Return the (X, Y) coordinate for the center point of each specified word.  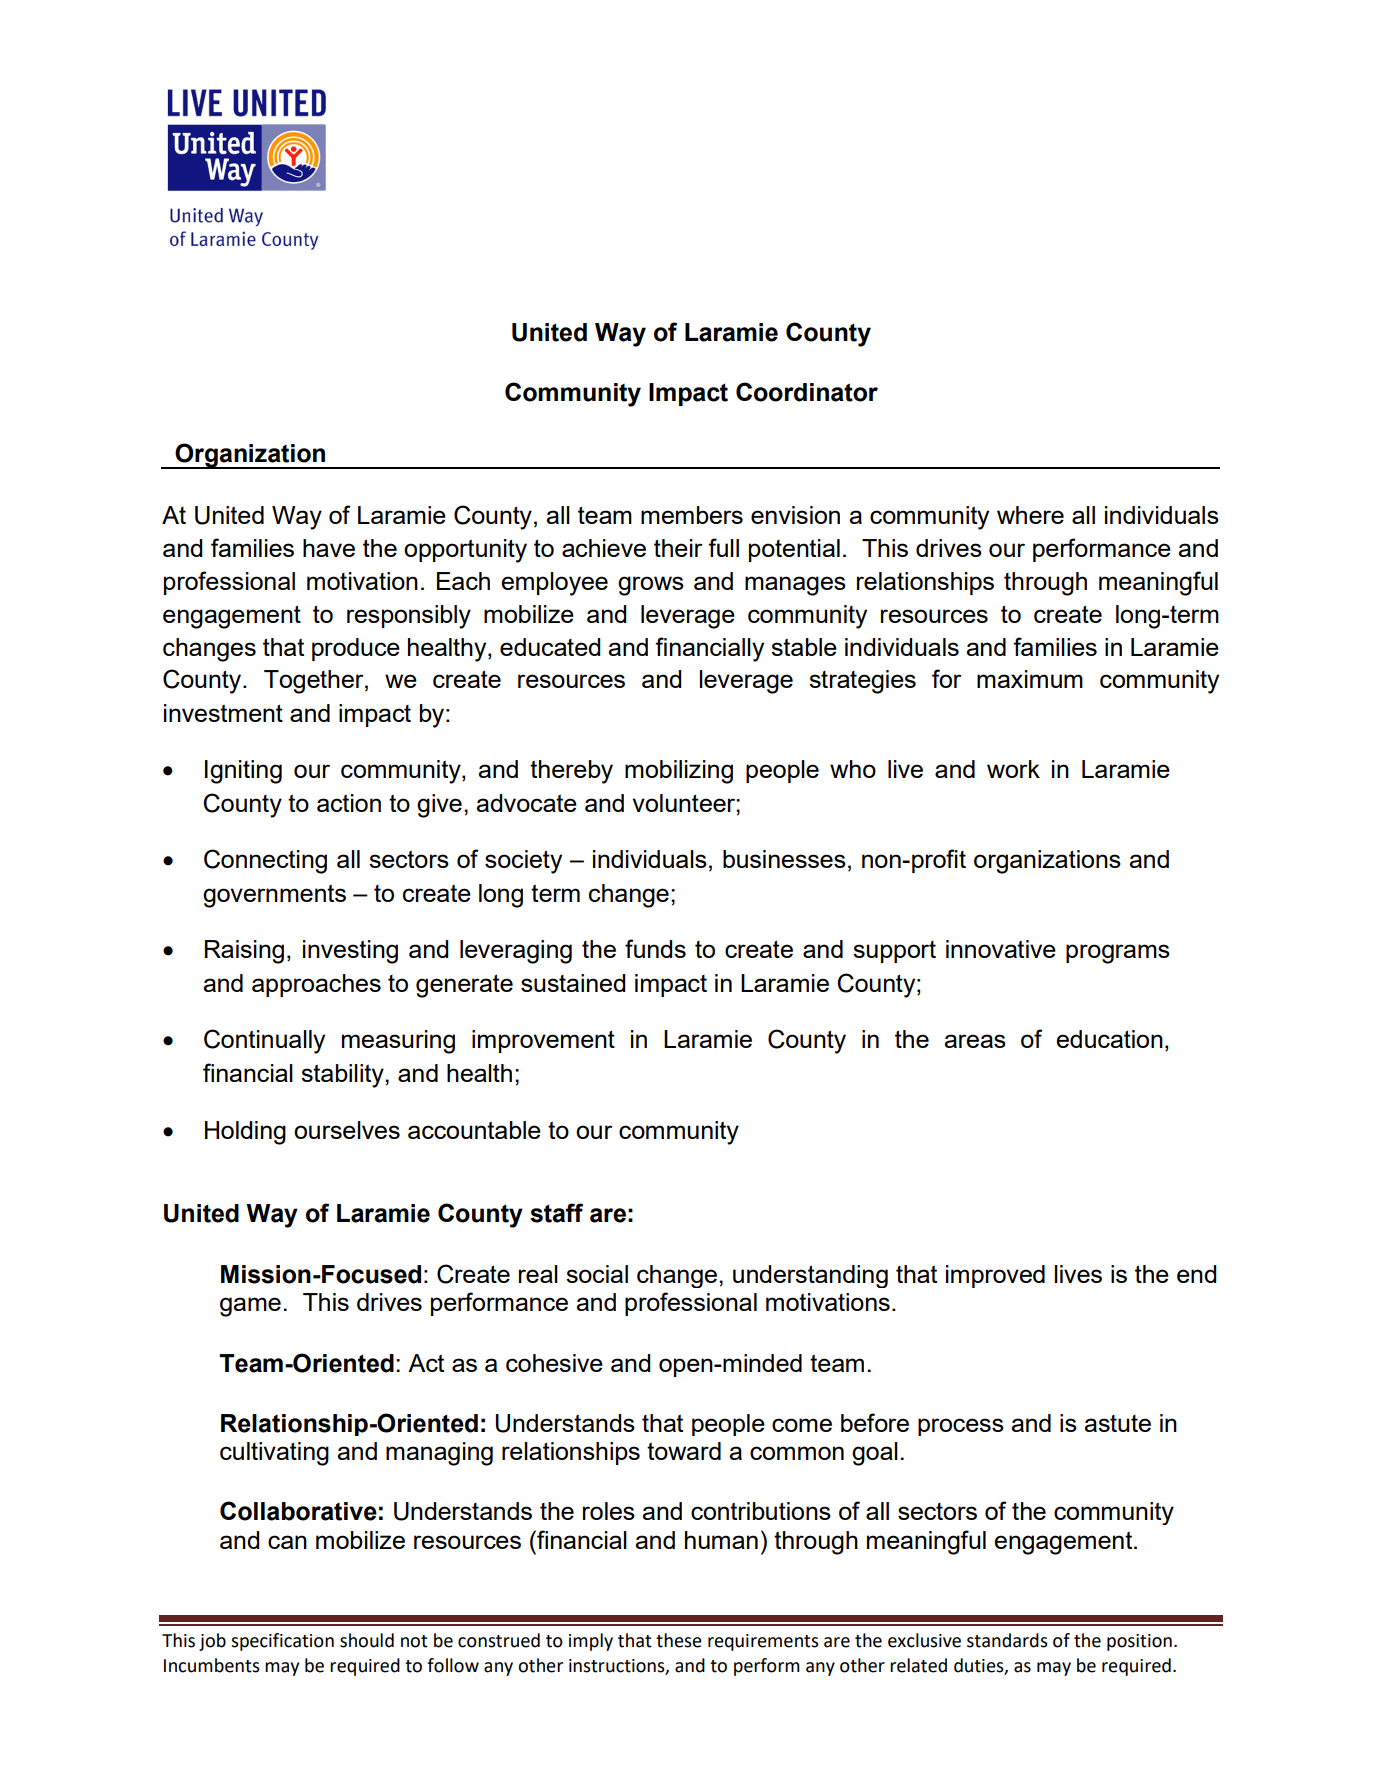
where (1030, 515)
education (1109, 1039)
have (329, 548)
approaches (316, 985)
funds (655, 948)
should (367, 1640)
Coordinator (807, 392)
